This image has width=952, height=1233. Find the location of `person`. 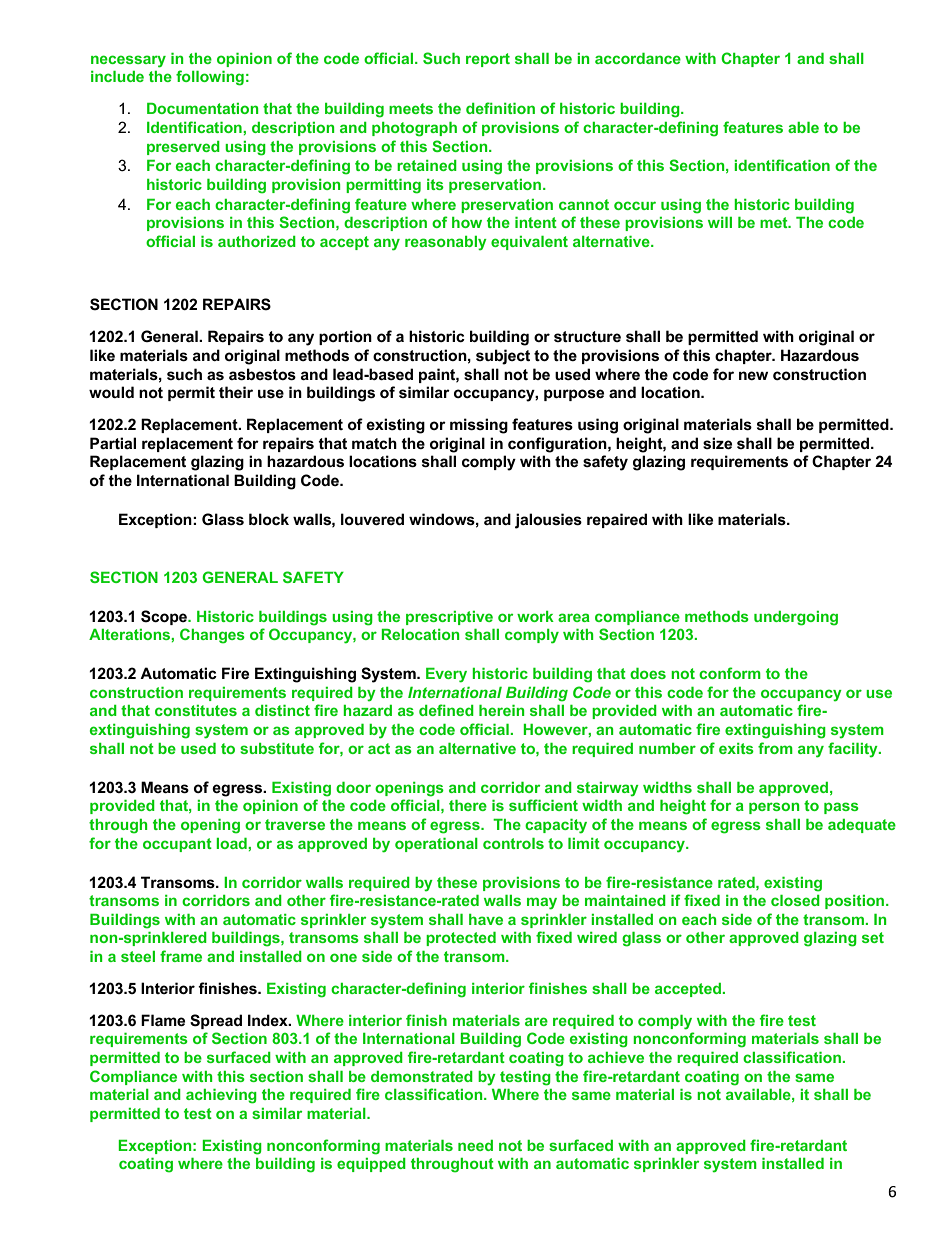

person is located at coordinates (774, 808).
